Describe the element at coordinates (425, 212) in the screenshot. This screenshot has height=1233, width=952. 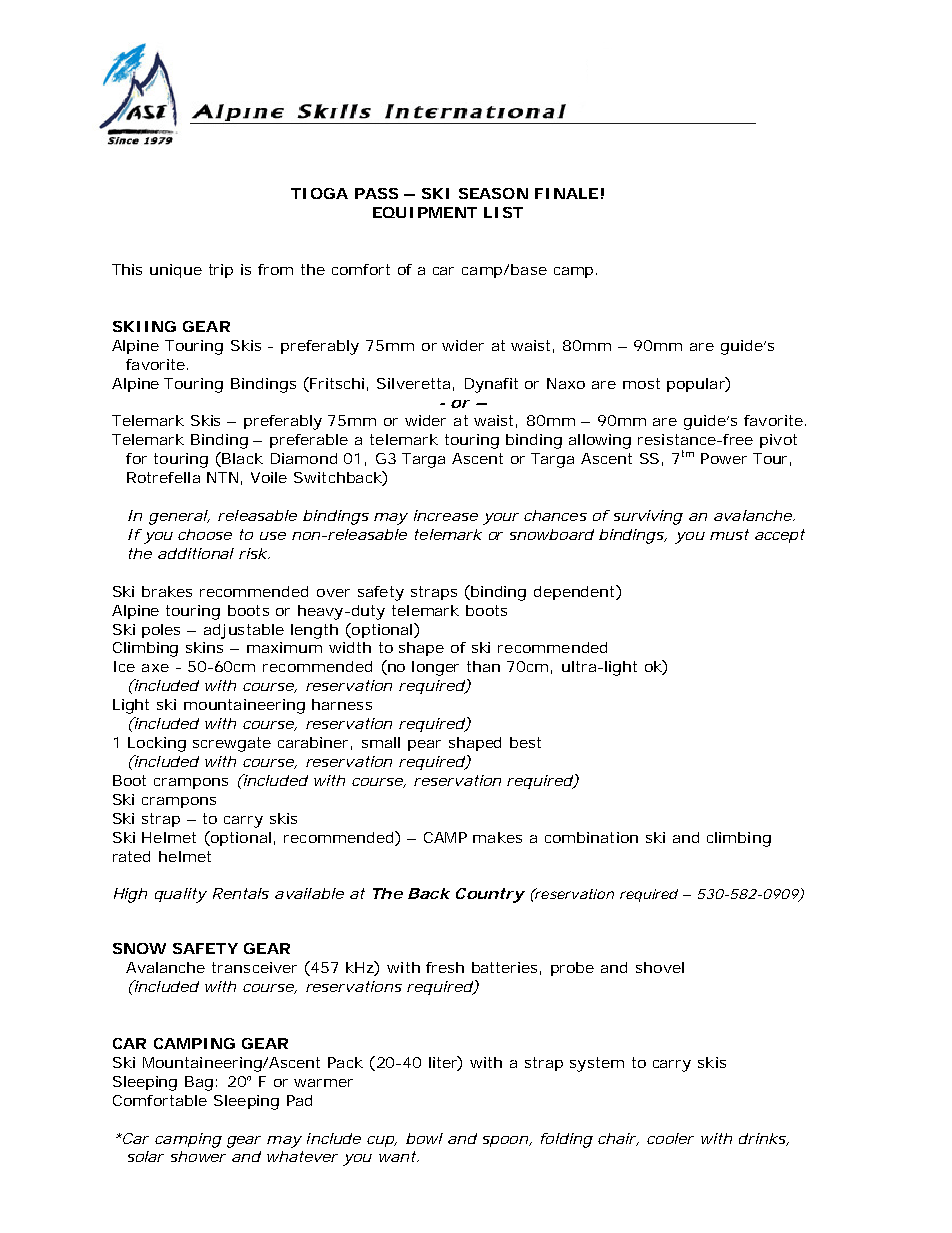
I see `EQUIPMENT` at that location.
